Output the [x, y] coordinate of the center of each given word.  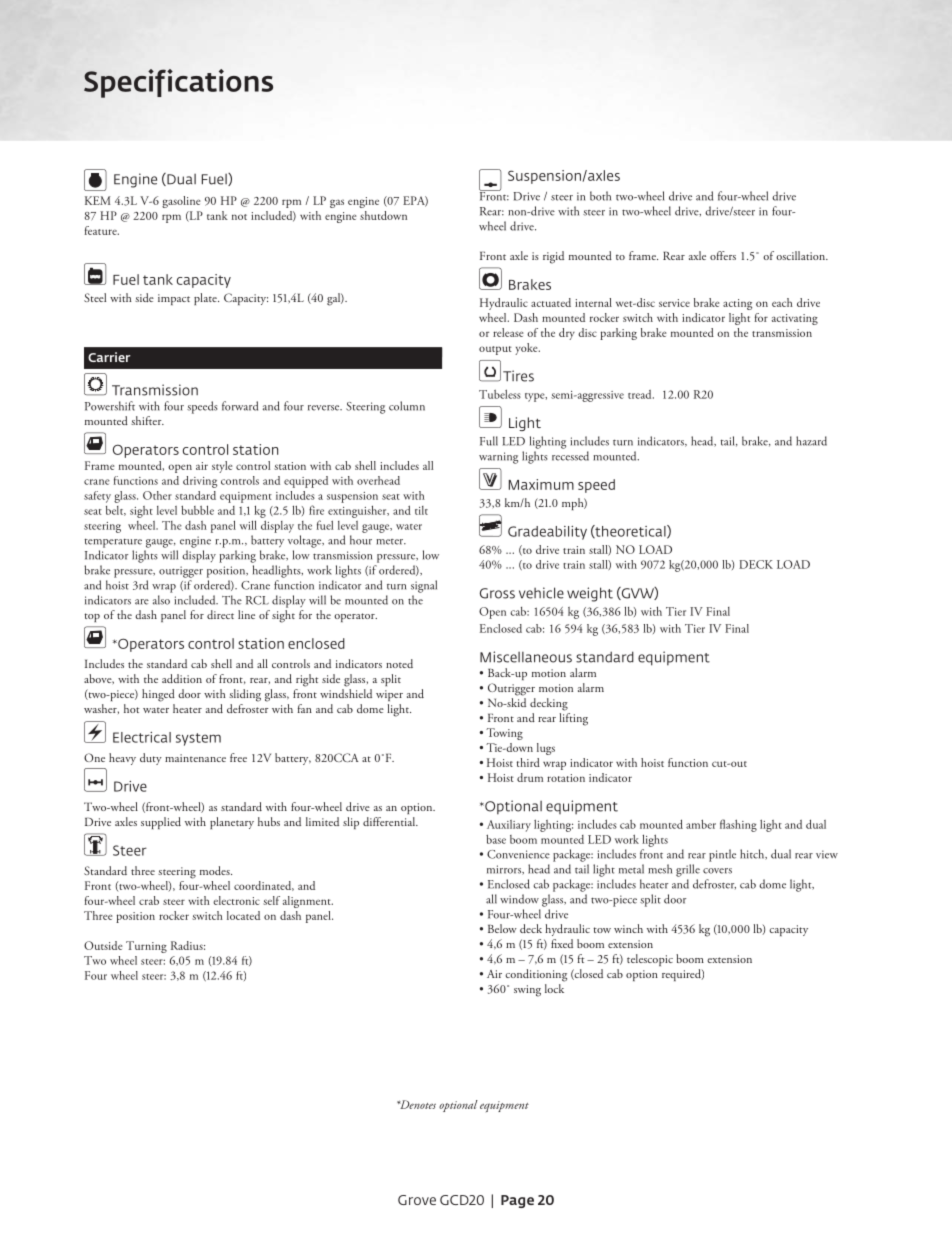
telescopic [650, 960]
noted [399, 663]
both [600, 196]
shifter [147, 420]
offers [723, 255]
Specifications [178, 83]
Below [502, 928]
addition [182, 678]
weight [590, 594]
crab [149, 900]
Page [517, 1201]
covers [717, 871]
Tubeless [500, 394]
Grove [417, 1200]
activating [795, 319]
